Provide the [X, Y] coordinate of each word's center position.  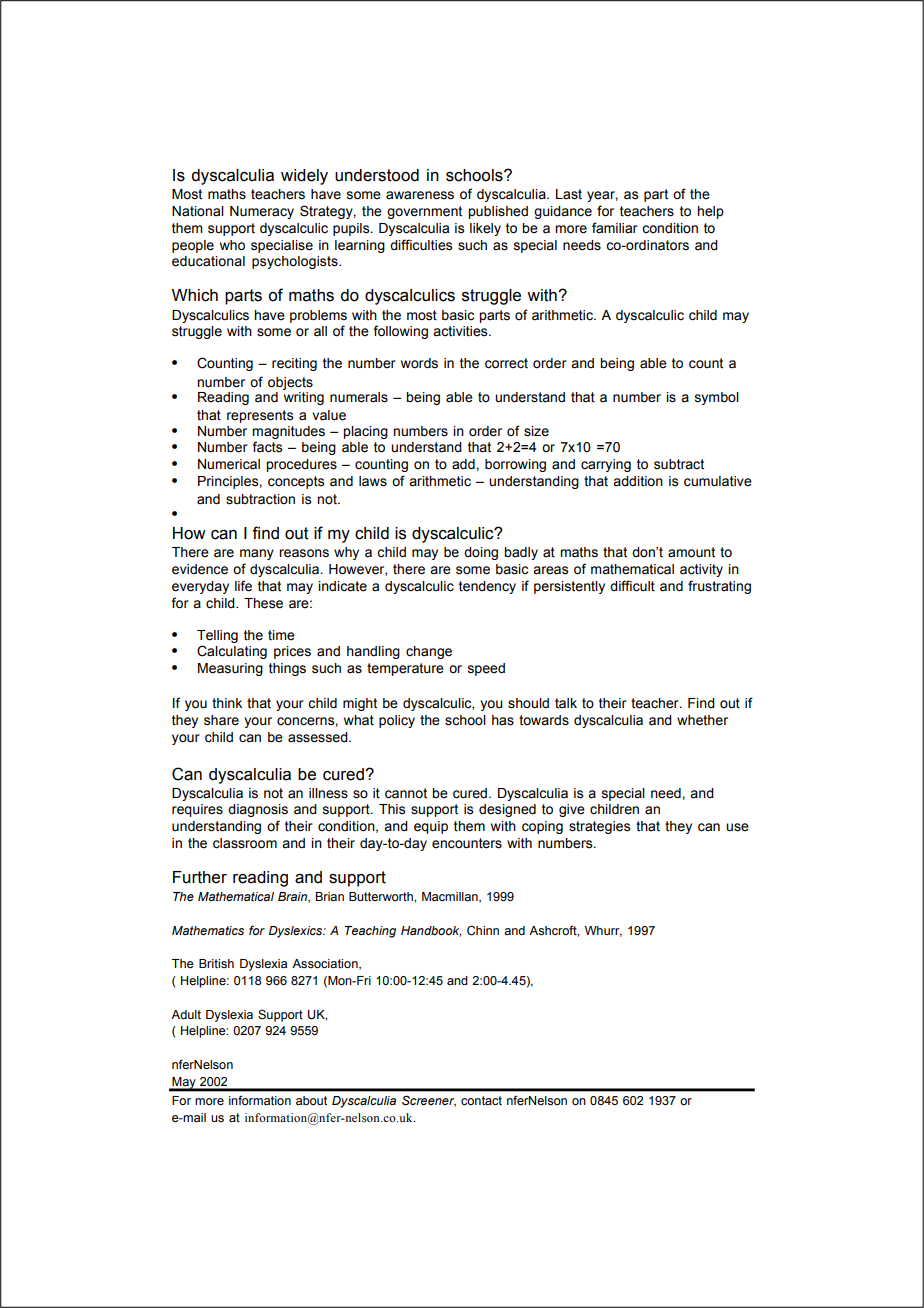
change [429, 652]
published [498, 212]
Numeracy [262, 212]
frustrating [719, 587]
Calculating [232, 652]
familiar [615, 227]
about [311, 1100]
